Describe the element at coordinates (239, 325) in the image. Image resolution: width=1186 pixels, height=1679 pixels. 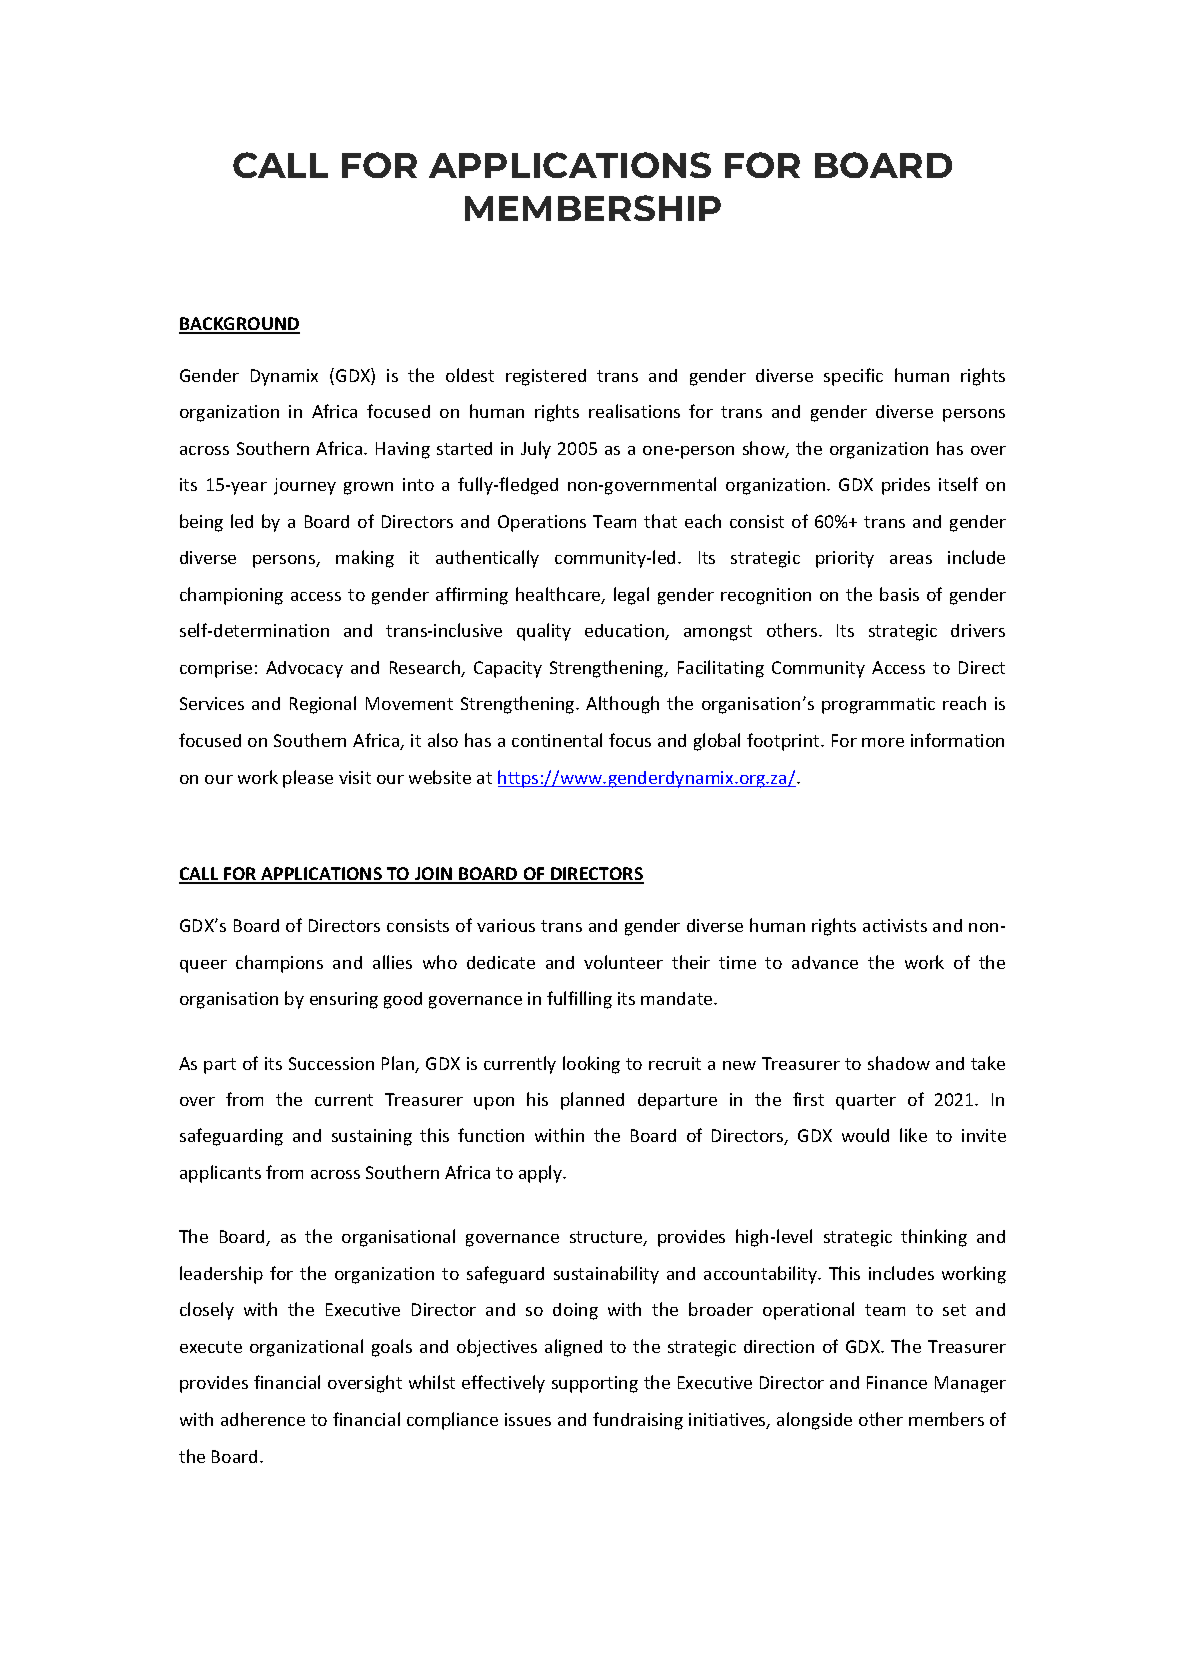
I see `BACKGROUND` at that location.
